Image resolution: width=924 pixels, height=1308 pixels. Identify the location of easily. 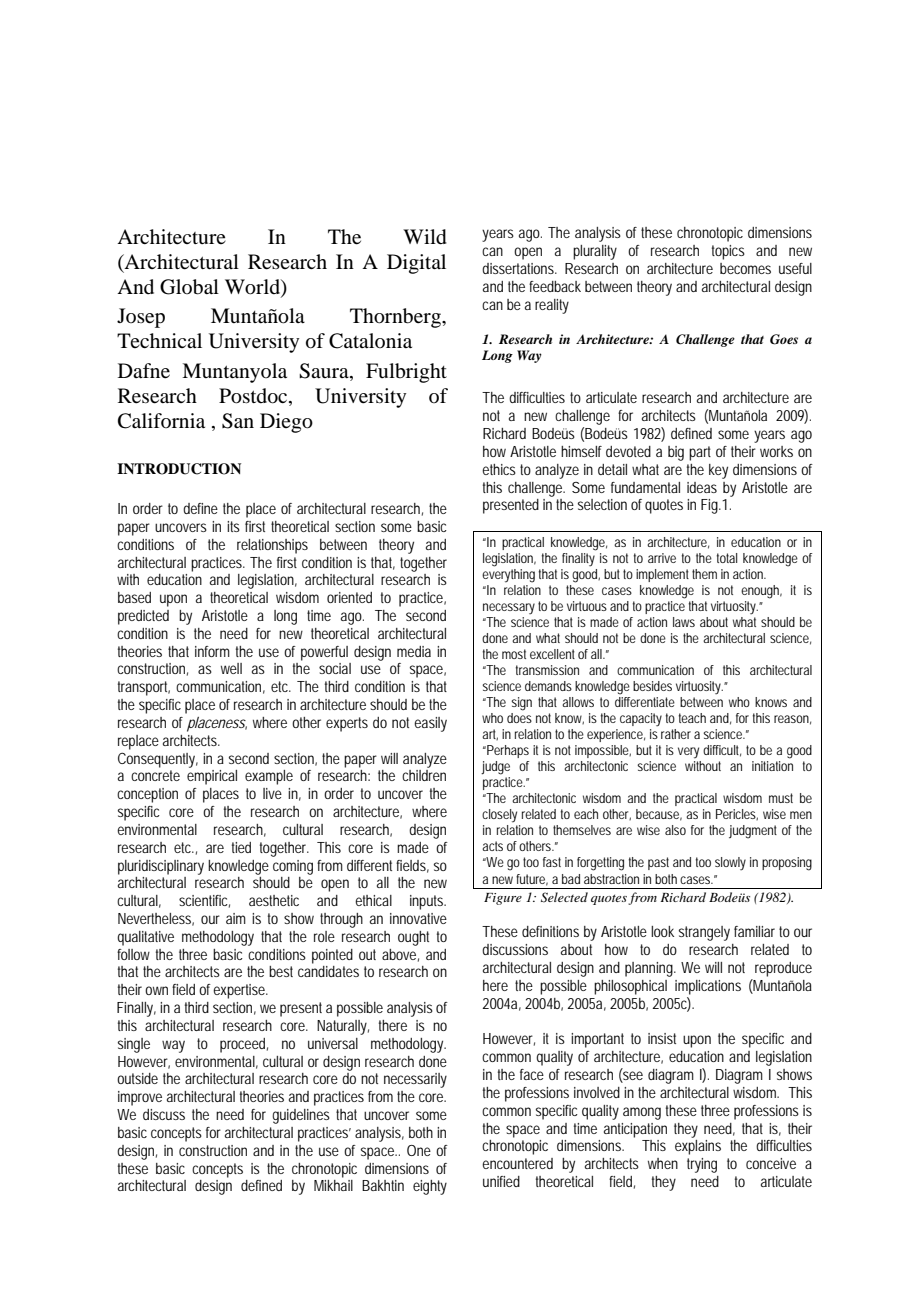
(430, 724).
